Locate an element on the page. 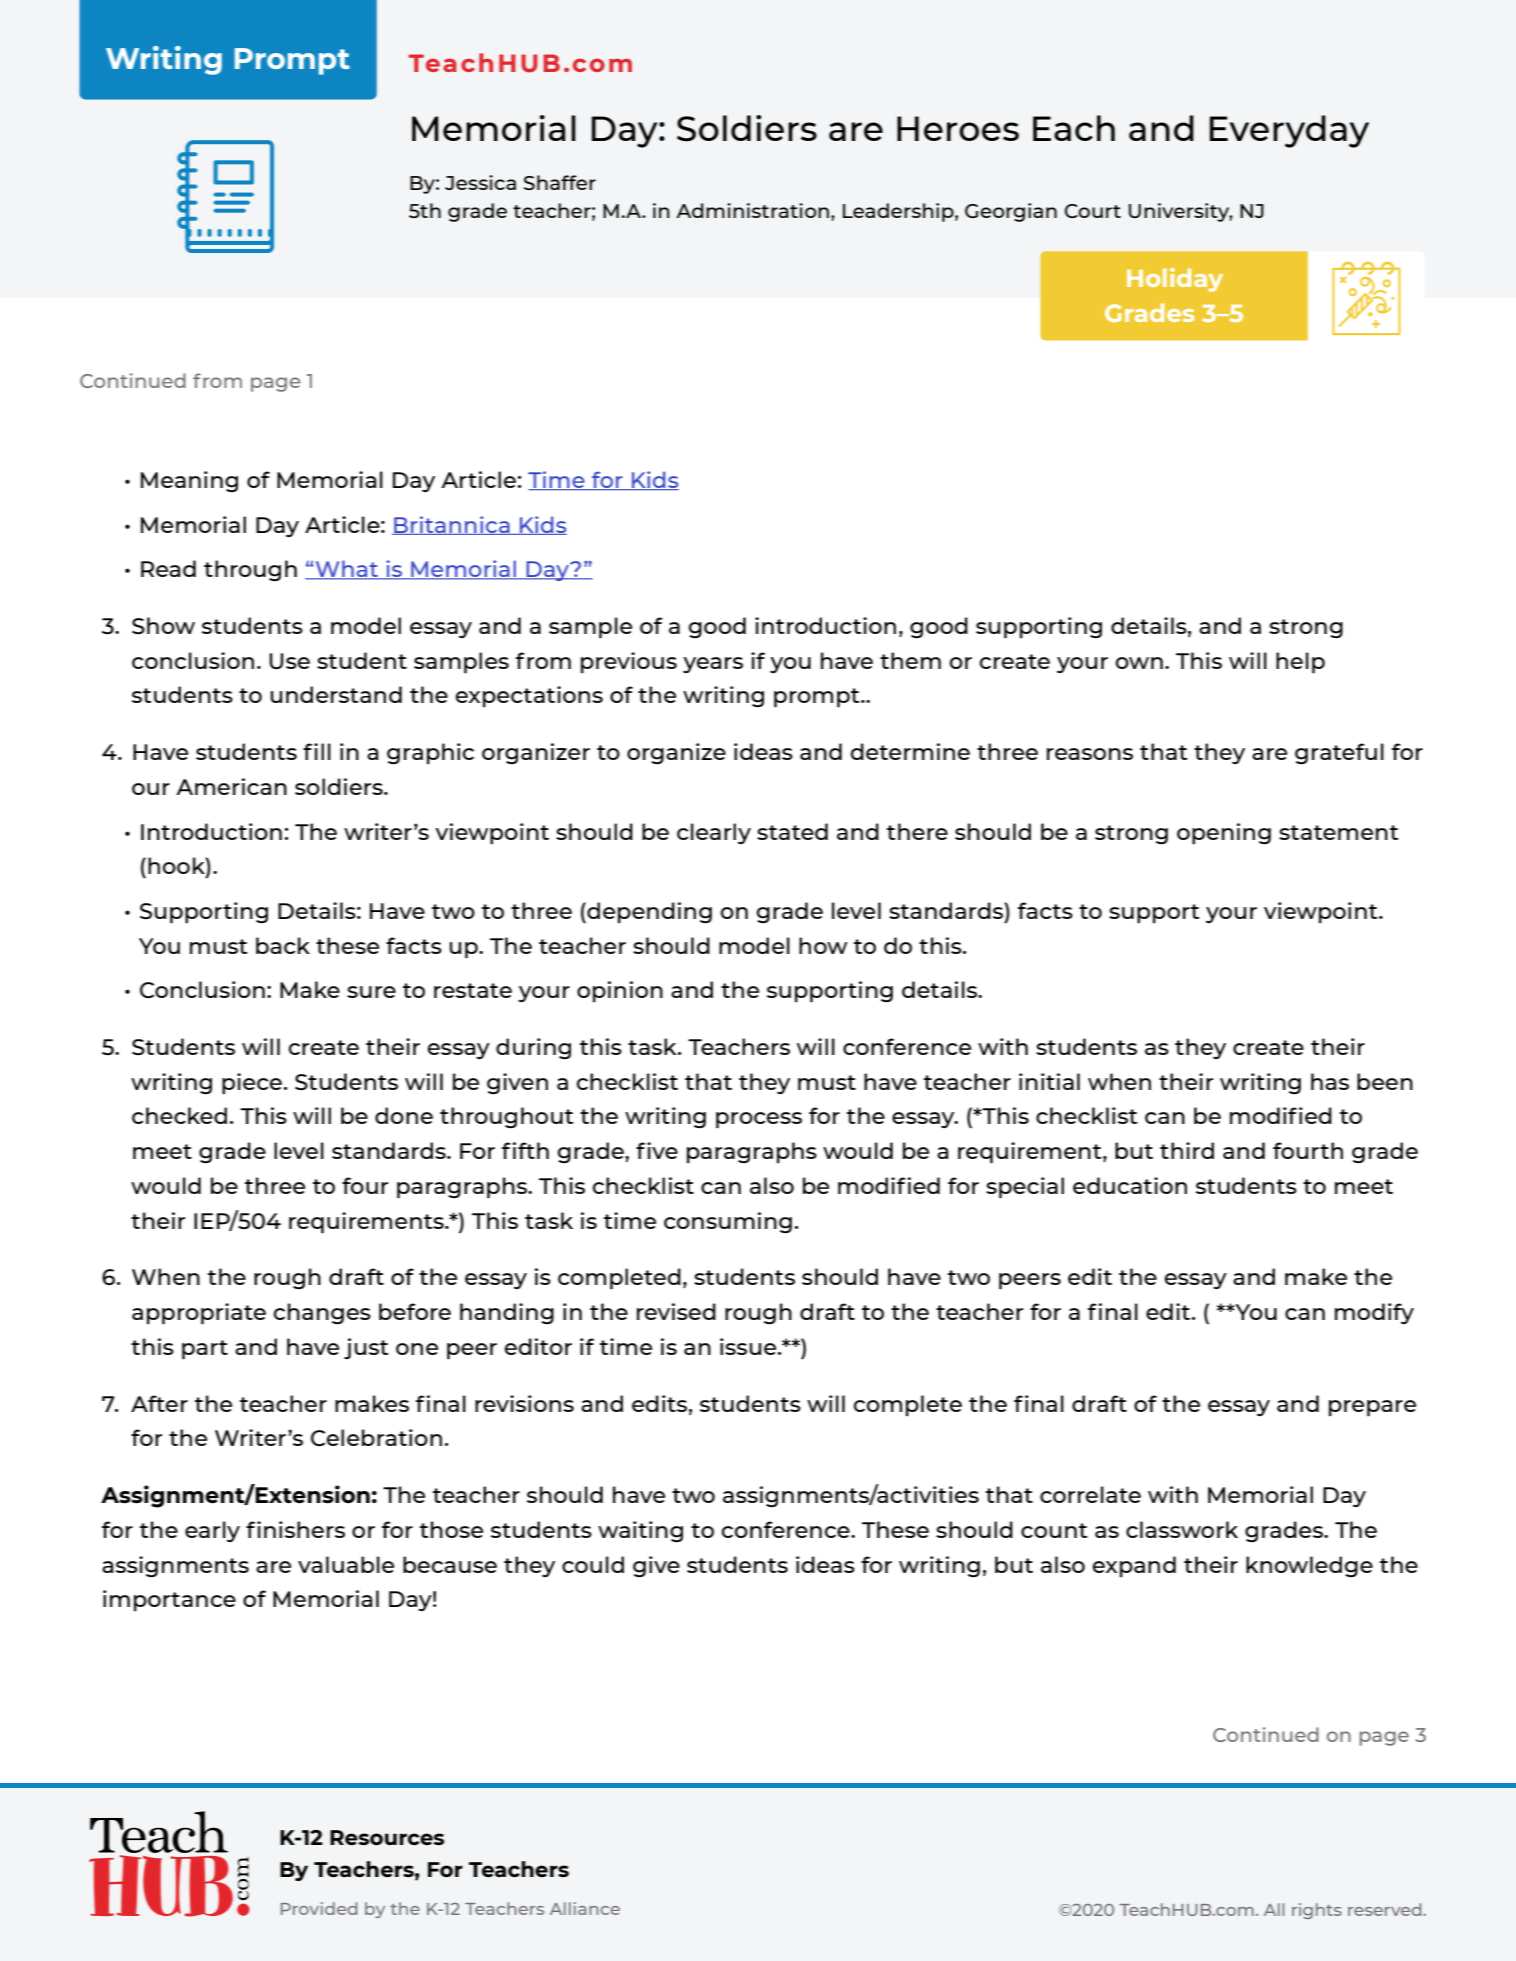 The image size is (1516, 1961). Everyday is located at coordinates (1289, 131).
